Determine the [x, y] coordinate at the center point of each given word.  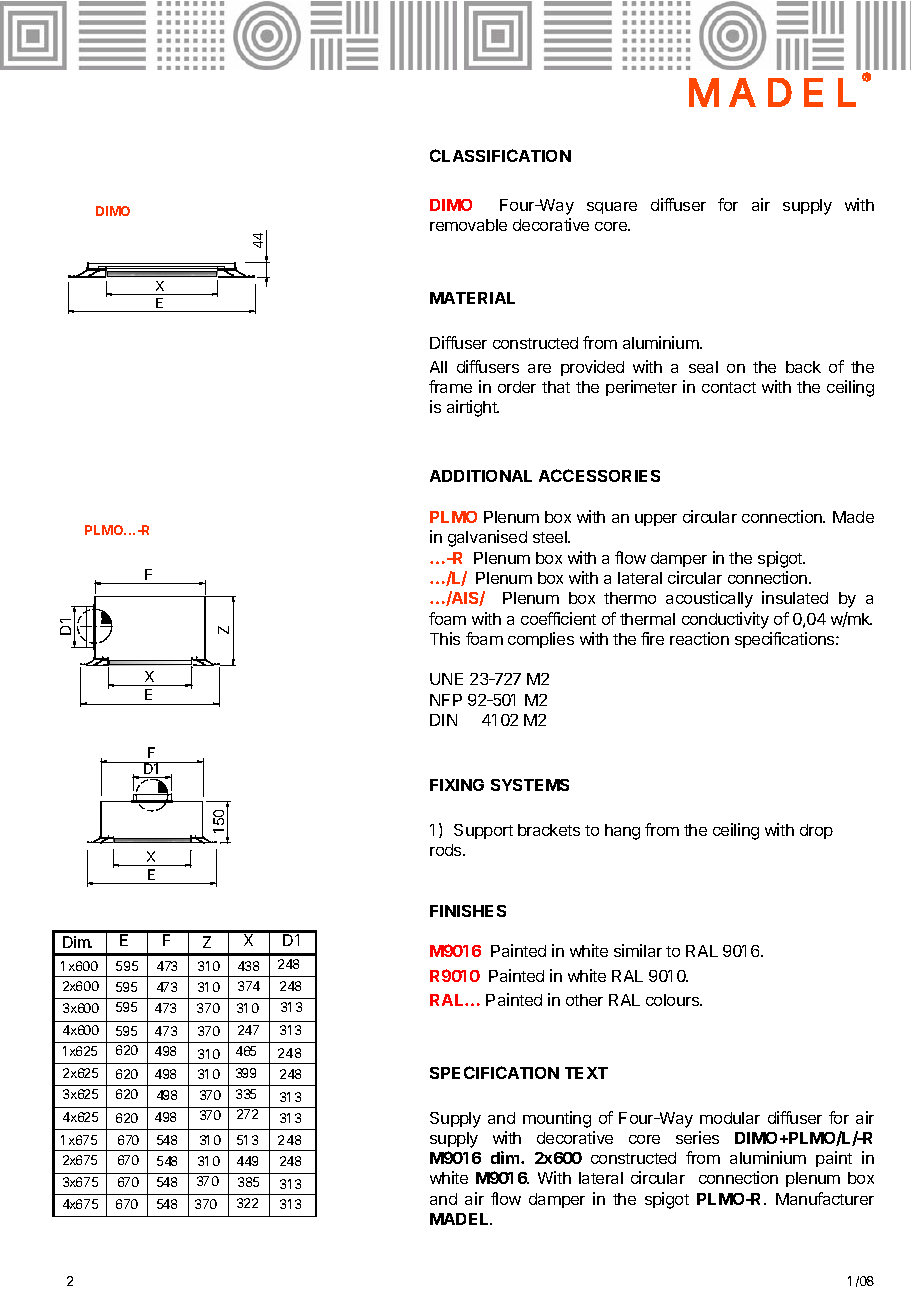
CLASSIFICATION [500, 155]
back [803, 367]
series [697, 1137]
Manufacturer [825, 1198]
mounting [557, 1119]
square [612, 208]
